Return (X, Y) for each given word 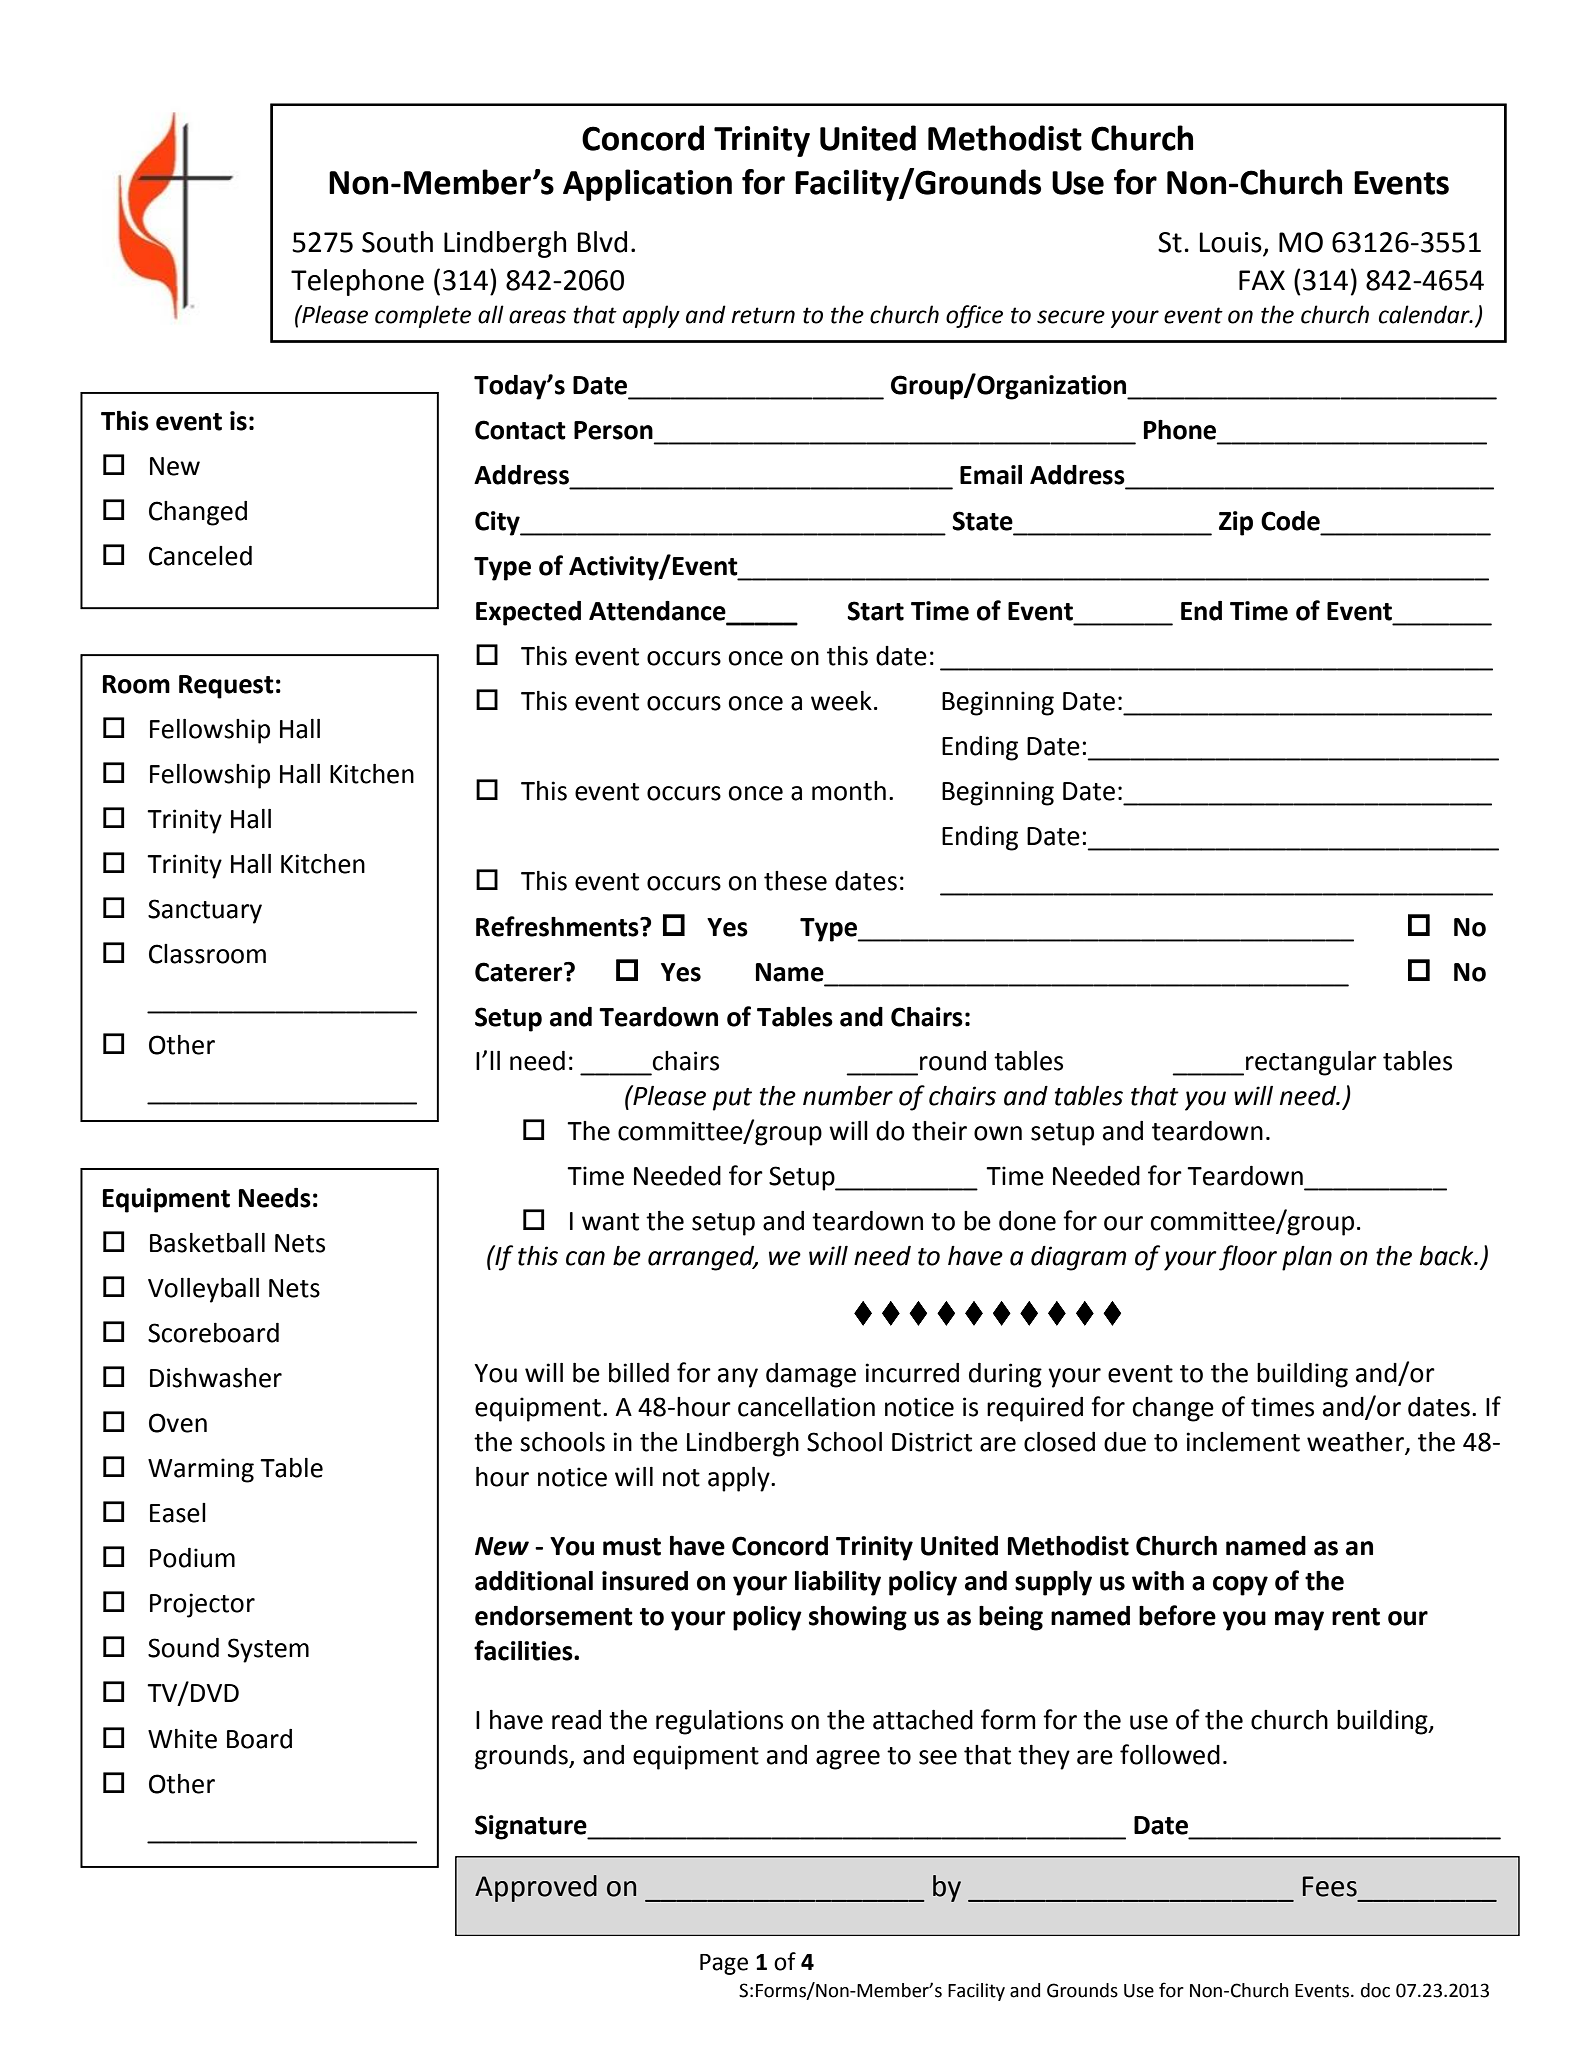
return (763, 315)
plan (1307, 1258)
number (848, 1096)
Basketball (207, 1243)
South (397, 242)
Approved (536, 1888)
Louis (1232, 243)
